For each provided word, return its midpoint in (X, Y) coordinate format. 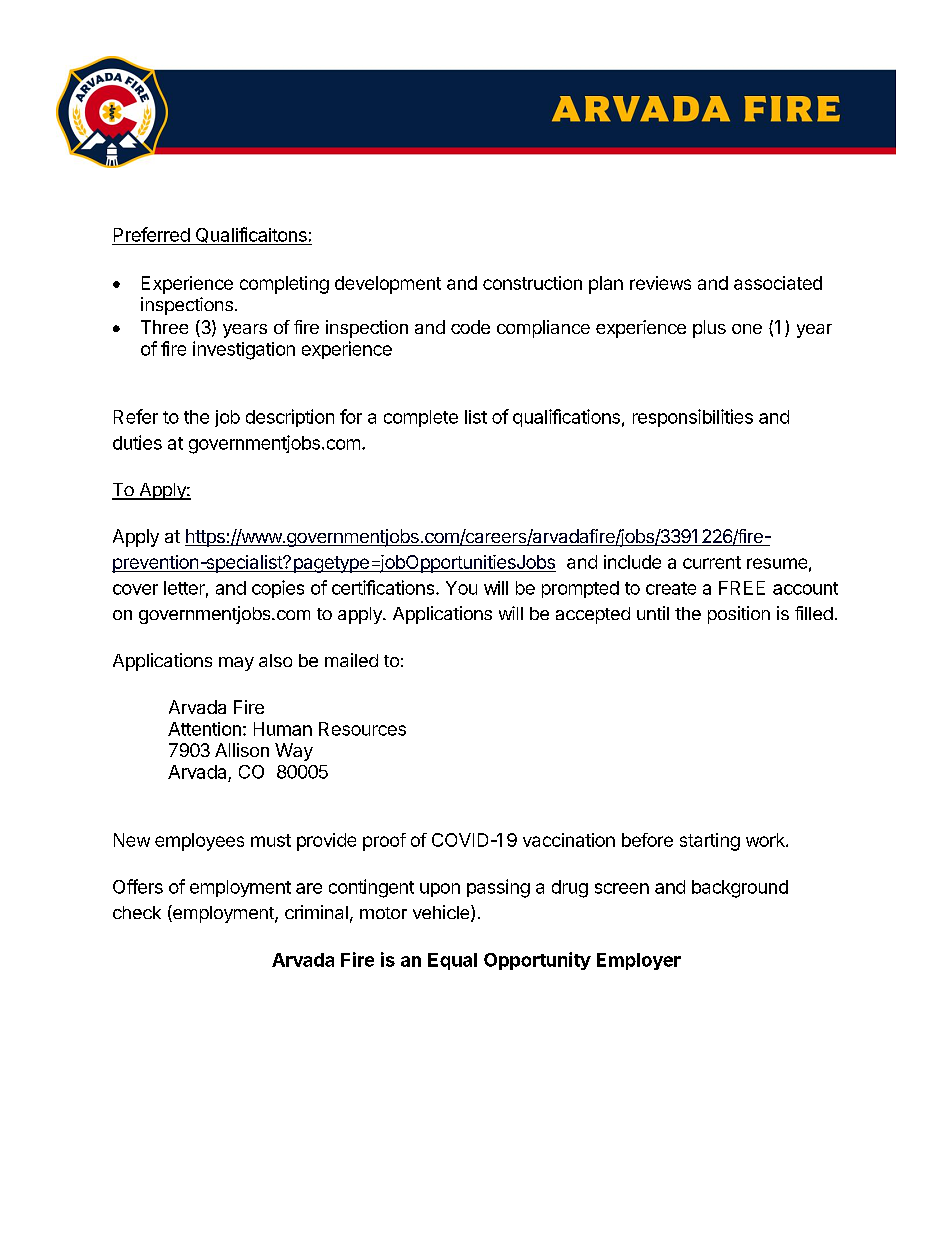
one (747, 329)
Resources (362, 729)
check (137, 912)
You (461, 588)
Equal (452, 961)
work (766, 840)
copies (278, 589)
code (470, 327)
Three (164, 327)
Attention (204, 729)
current (712, 562)
